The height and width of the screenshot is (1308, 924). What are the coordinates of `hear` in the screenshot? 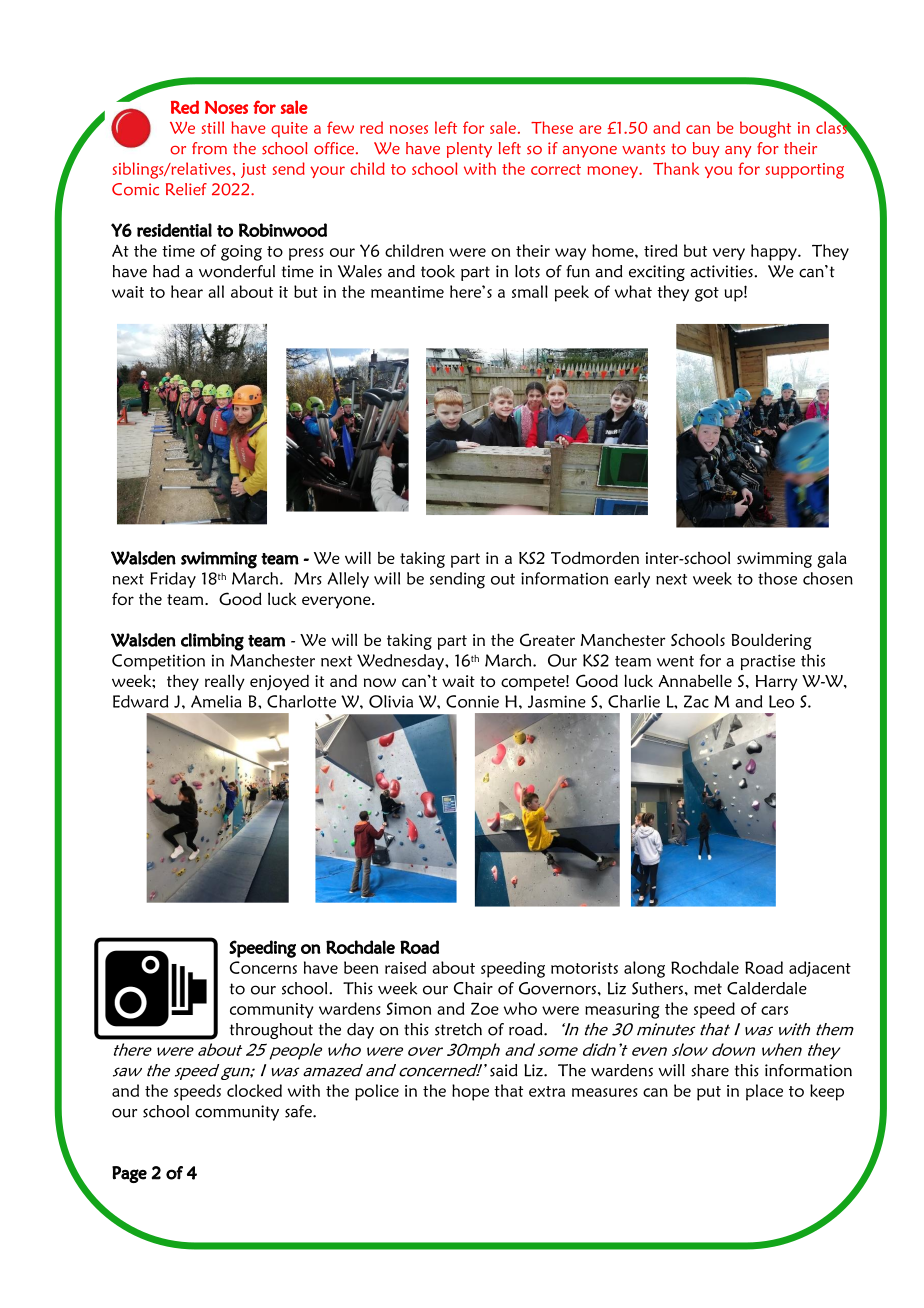 It's located at (187, 291).
